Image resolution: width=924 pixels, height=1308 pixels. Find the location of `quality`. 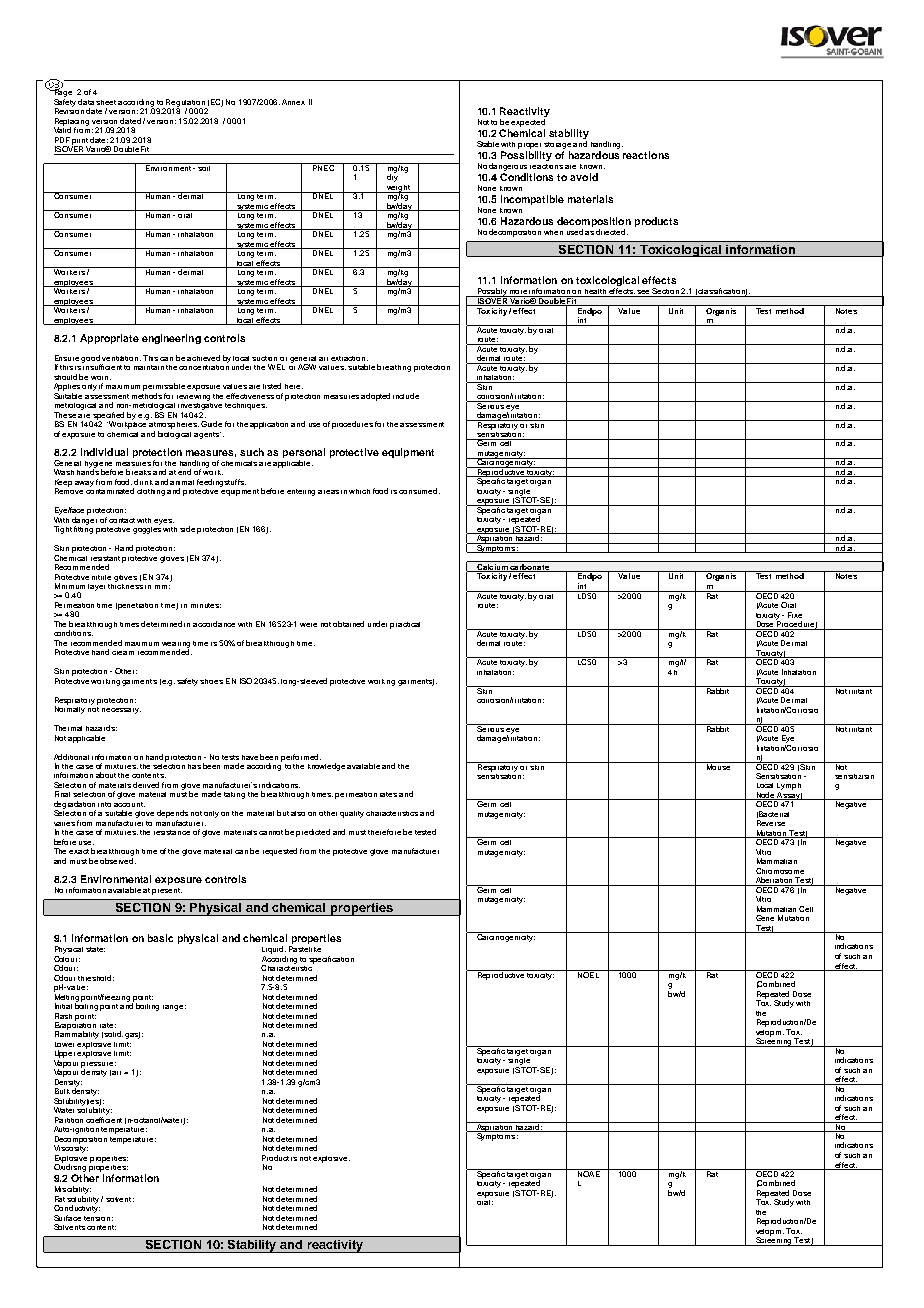

quality is located at coordinates (352, 814).
